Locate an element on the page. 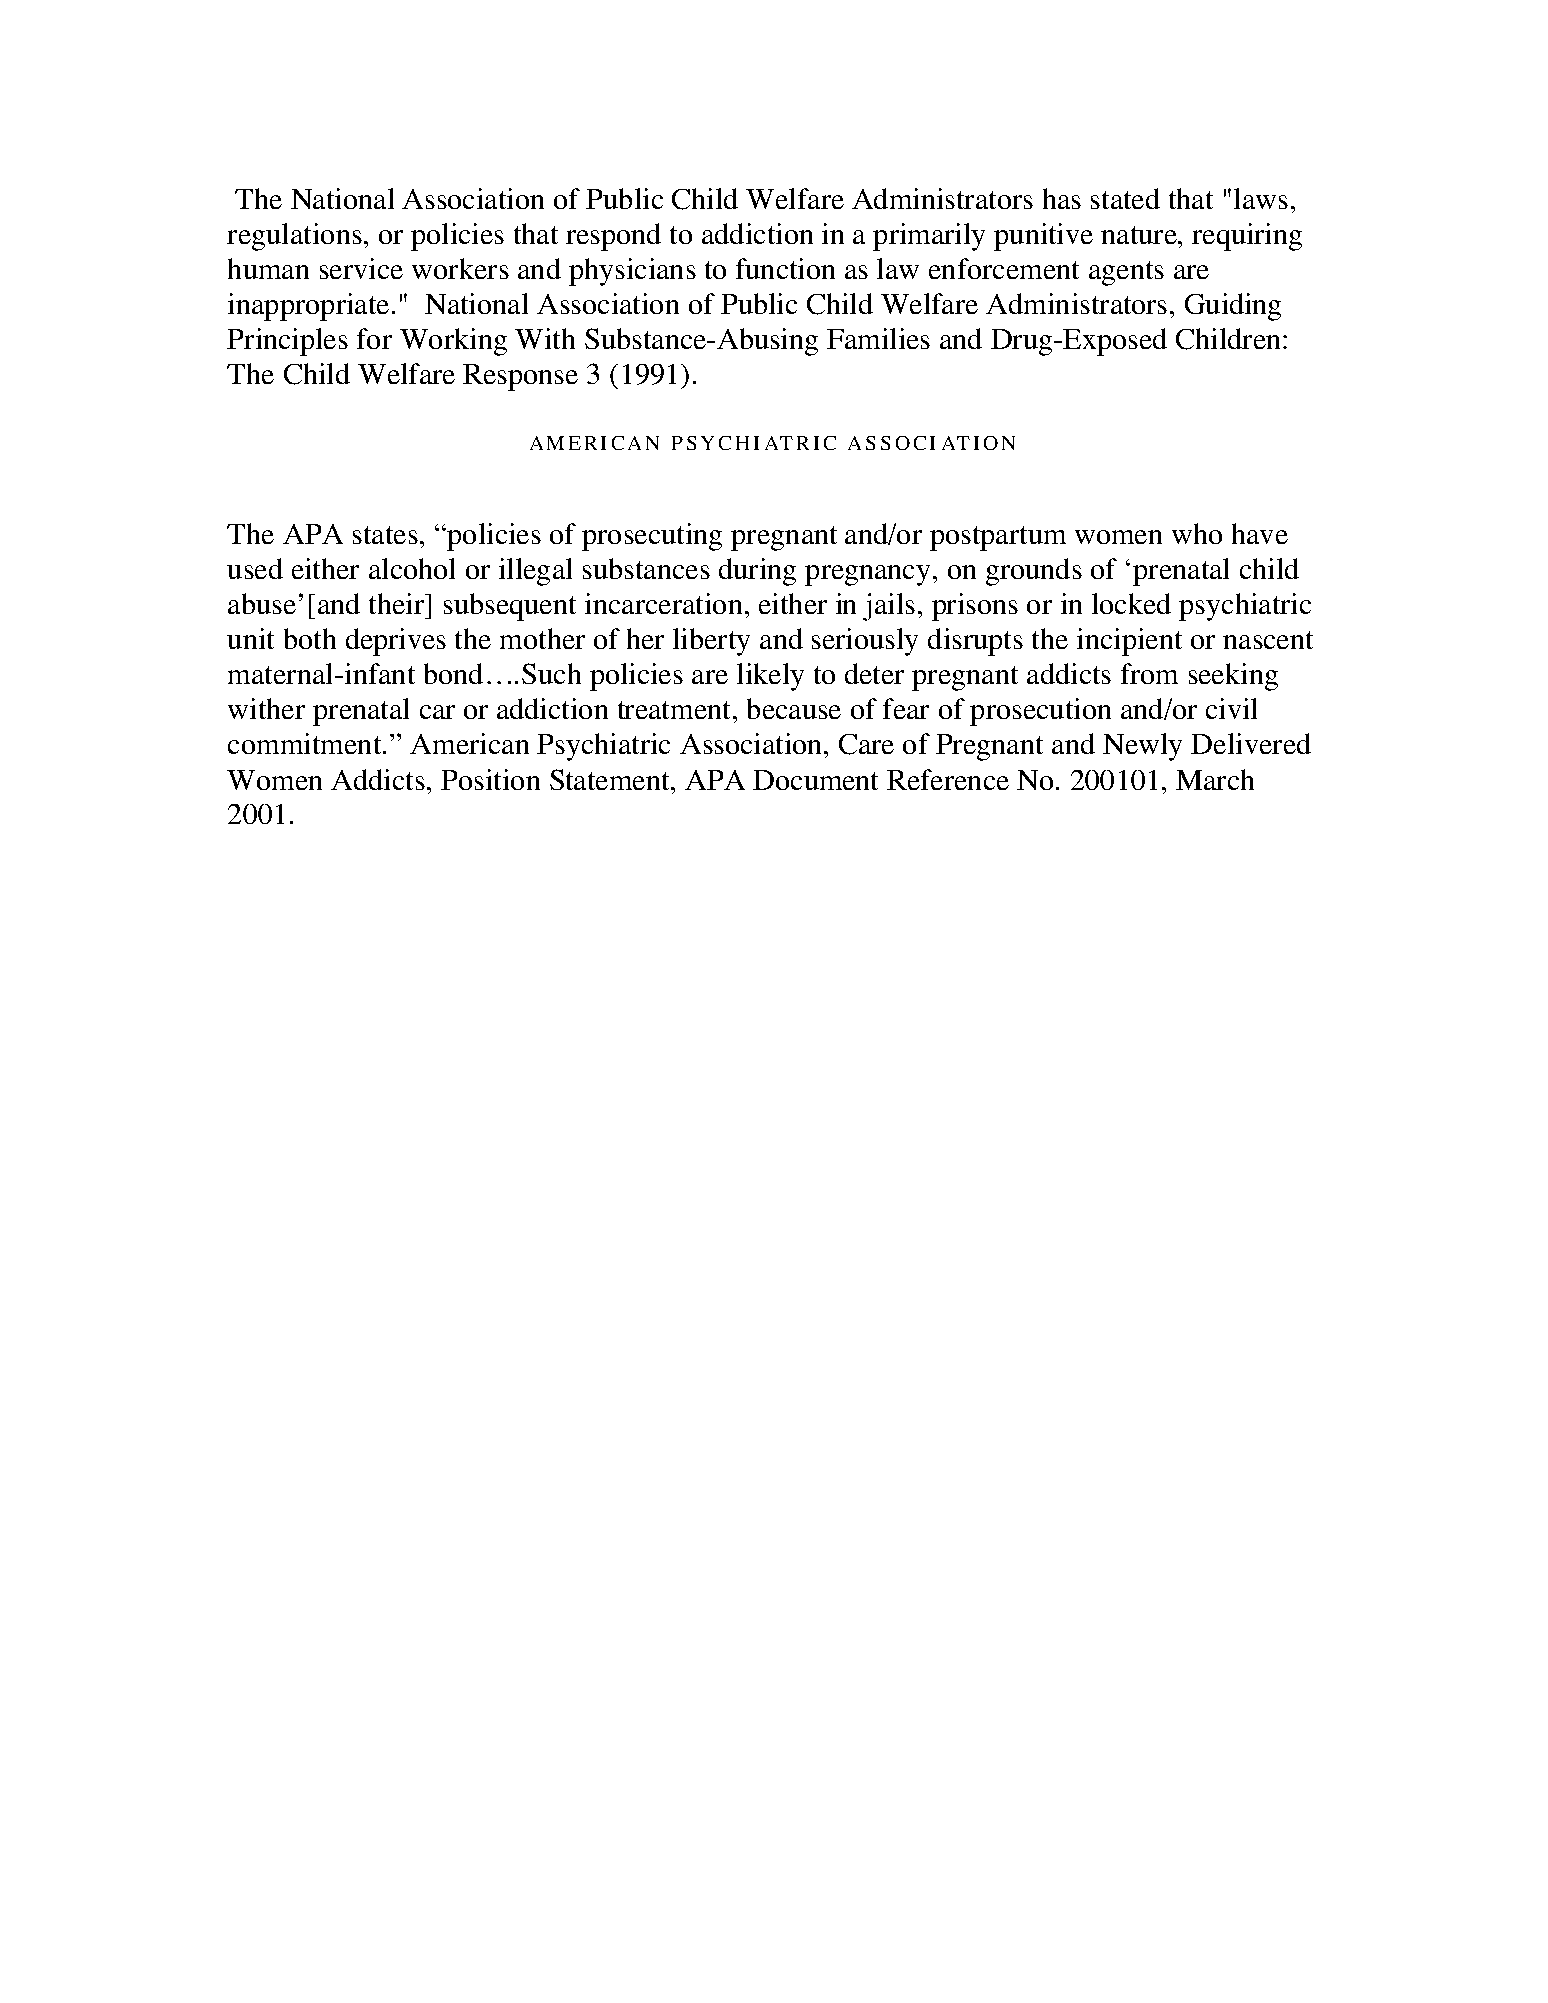 The image size is (1548, 2003). stated is located at coordinates (1125, 198).
